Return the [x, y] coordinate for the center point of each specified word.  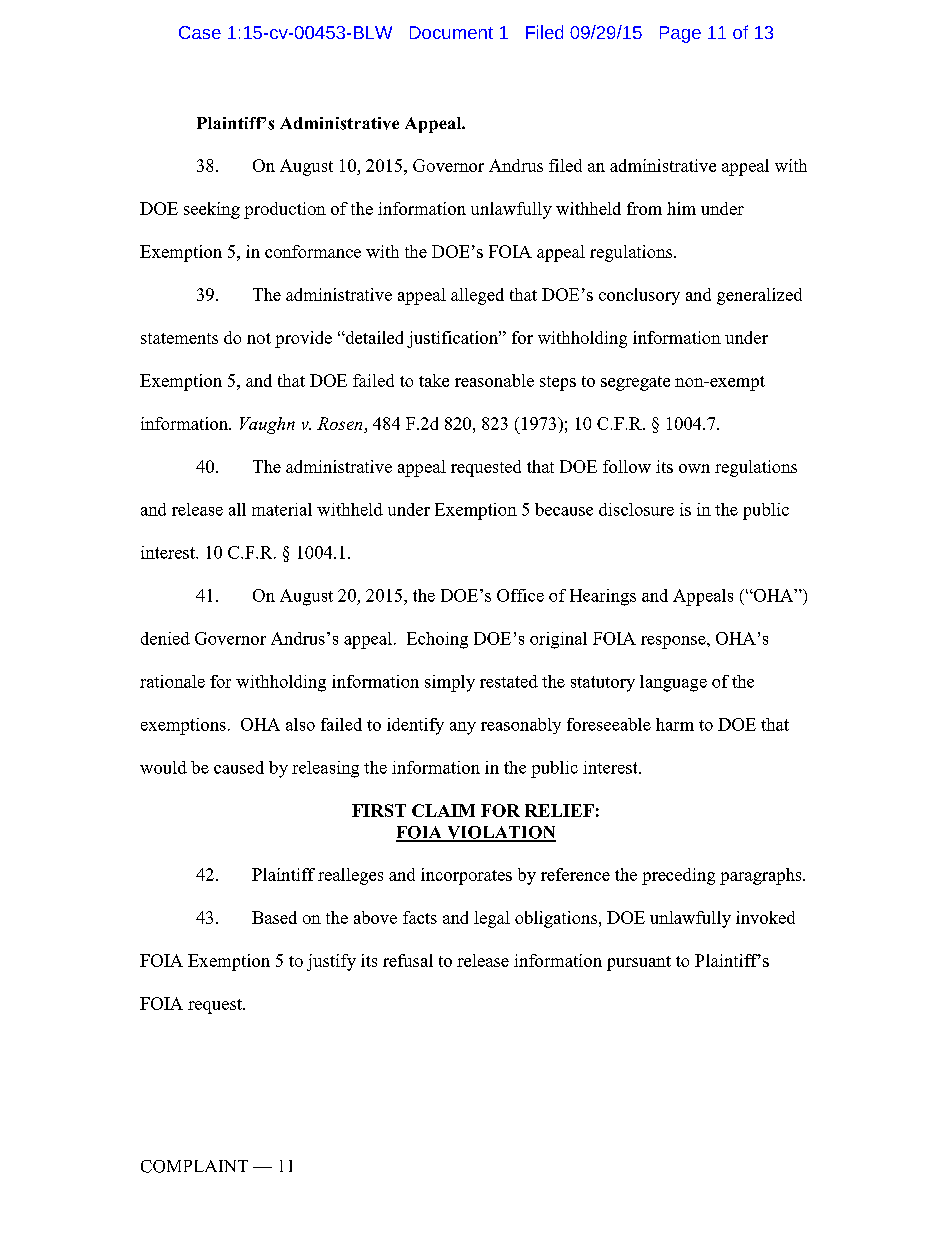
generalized [759, 296]
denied [165, 638]
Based [274, 917]
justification [453, 339]
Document [451, 32]
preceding [678, 876]
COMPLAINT [194, 1166]
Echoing [437, 640]
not [259, 338]
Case [200, 32]
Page [680, 34]
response [674, 642]
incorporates [466, 876]
